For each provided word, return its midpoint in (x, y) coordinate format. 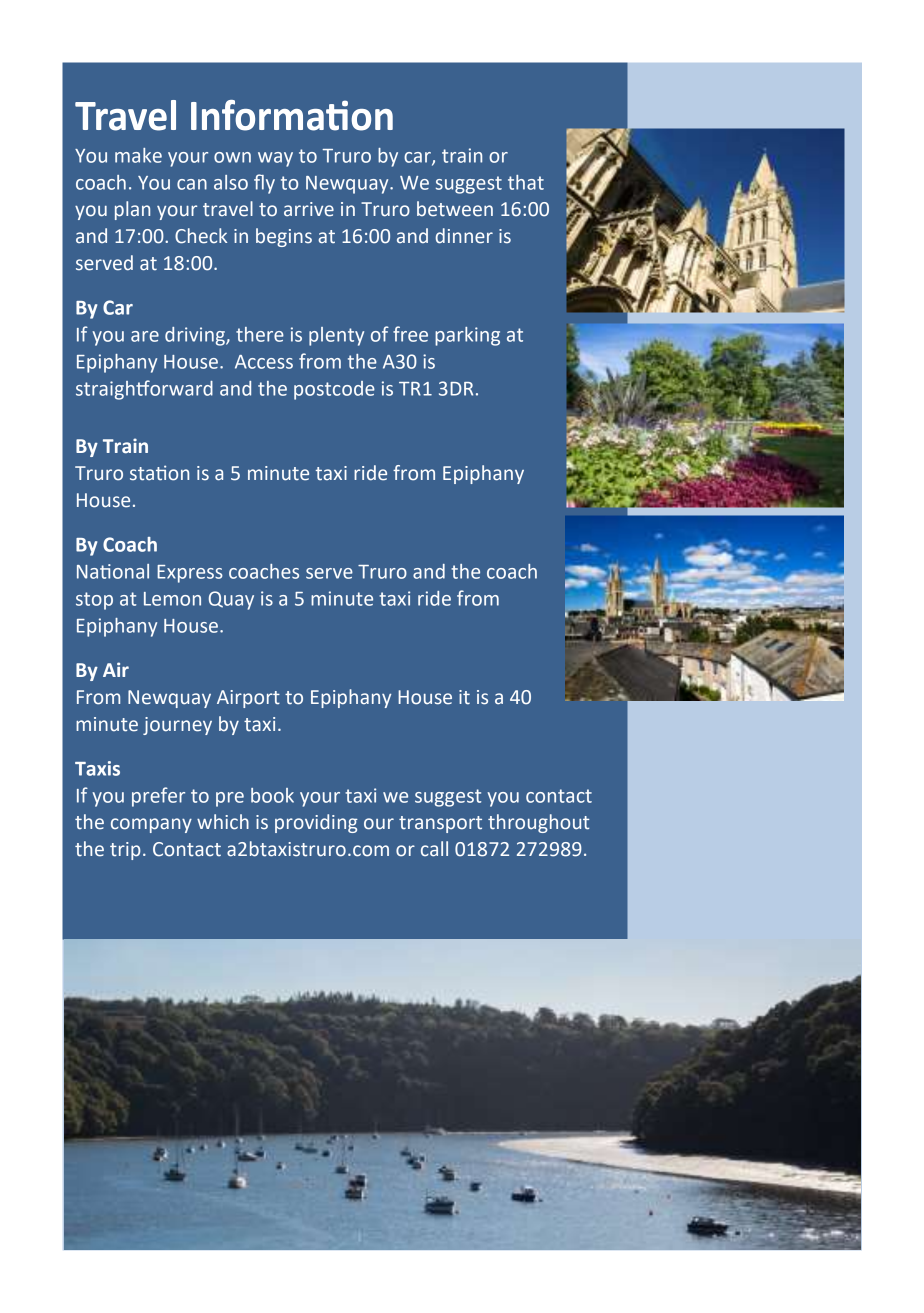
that (526, 182)
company (151, 825)
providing (316, 823)
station (159, 473)
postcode (334, 390)
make (138, 155)
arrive (309, 209)
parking (467, 336)
